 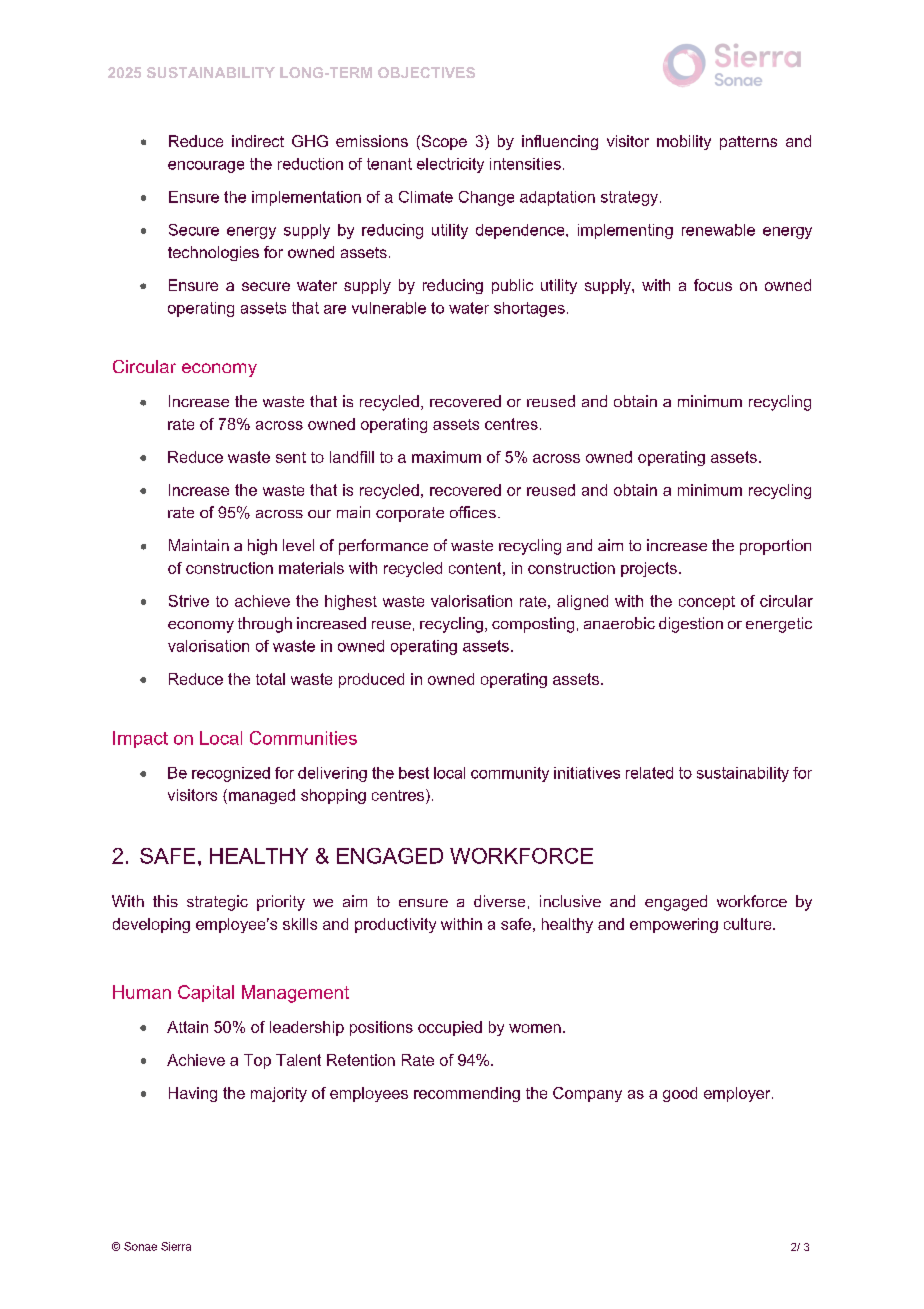 I want to click on maximum, so click(x=446, y=457).
